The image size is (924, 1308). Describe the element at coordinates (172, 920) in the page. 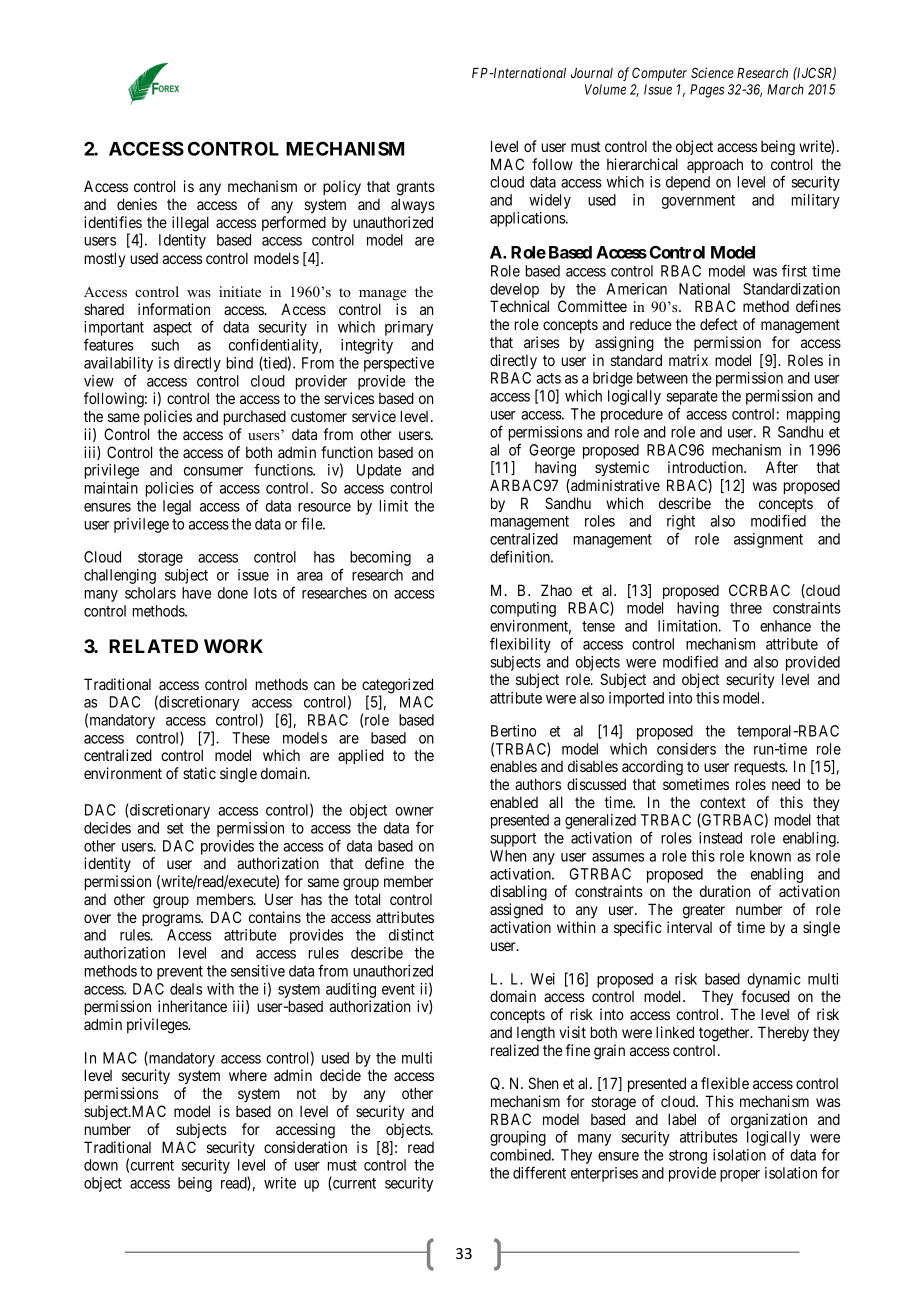

I see `programs` at that location.
